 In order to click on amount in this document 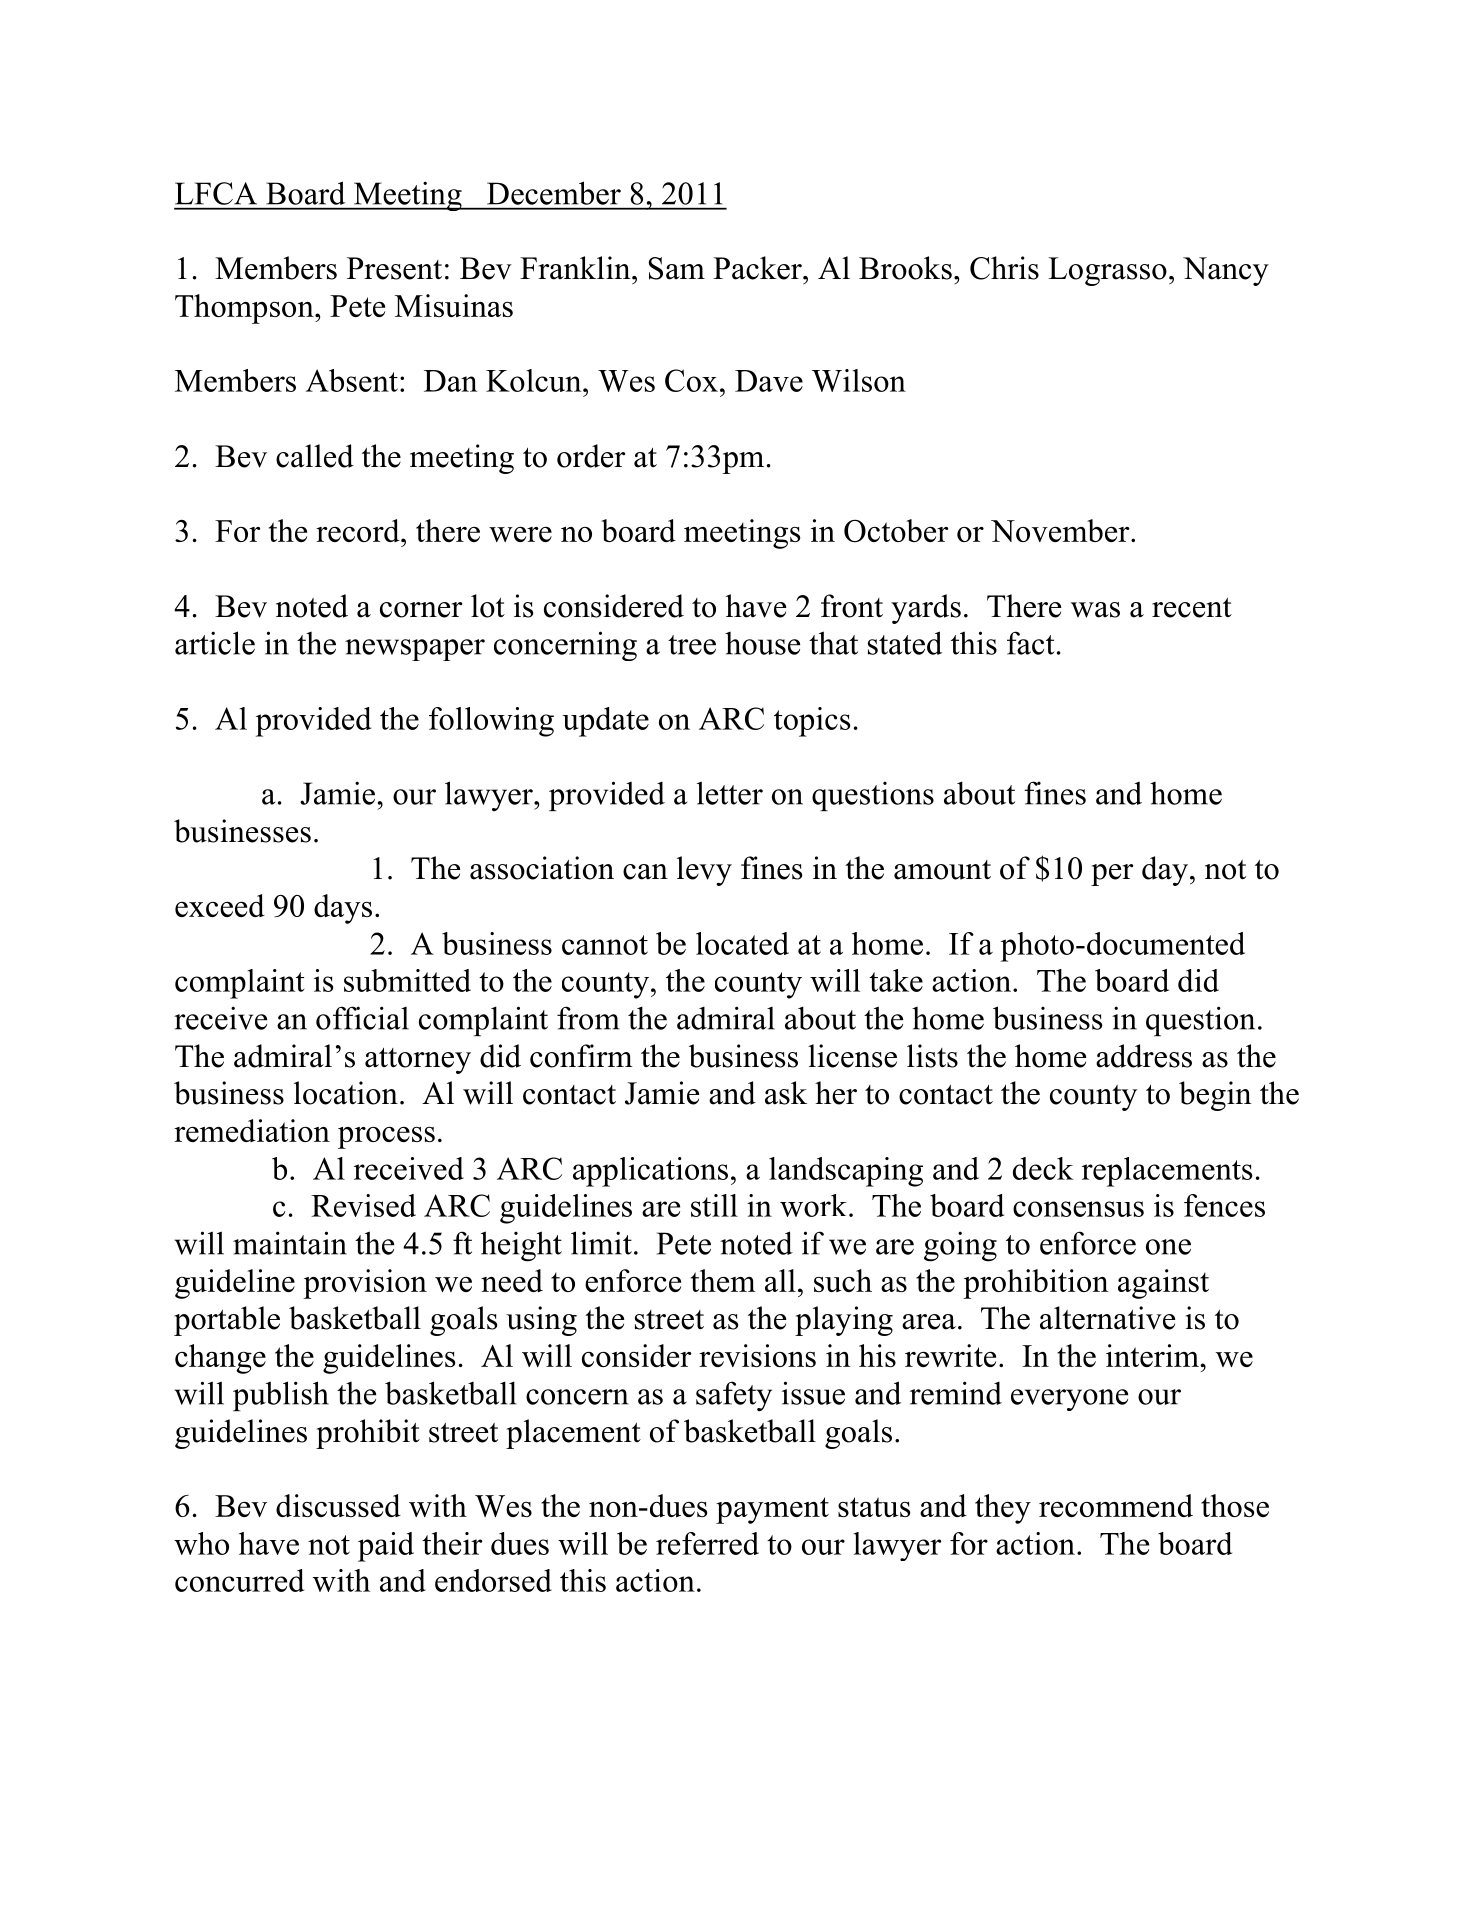, I will do `click(942, 870)`.
